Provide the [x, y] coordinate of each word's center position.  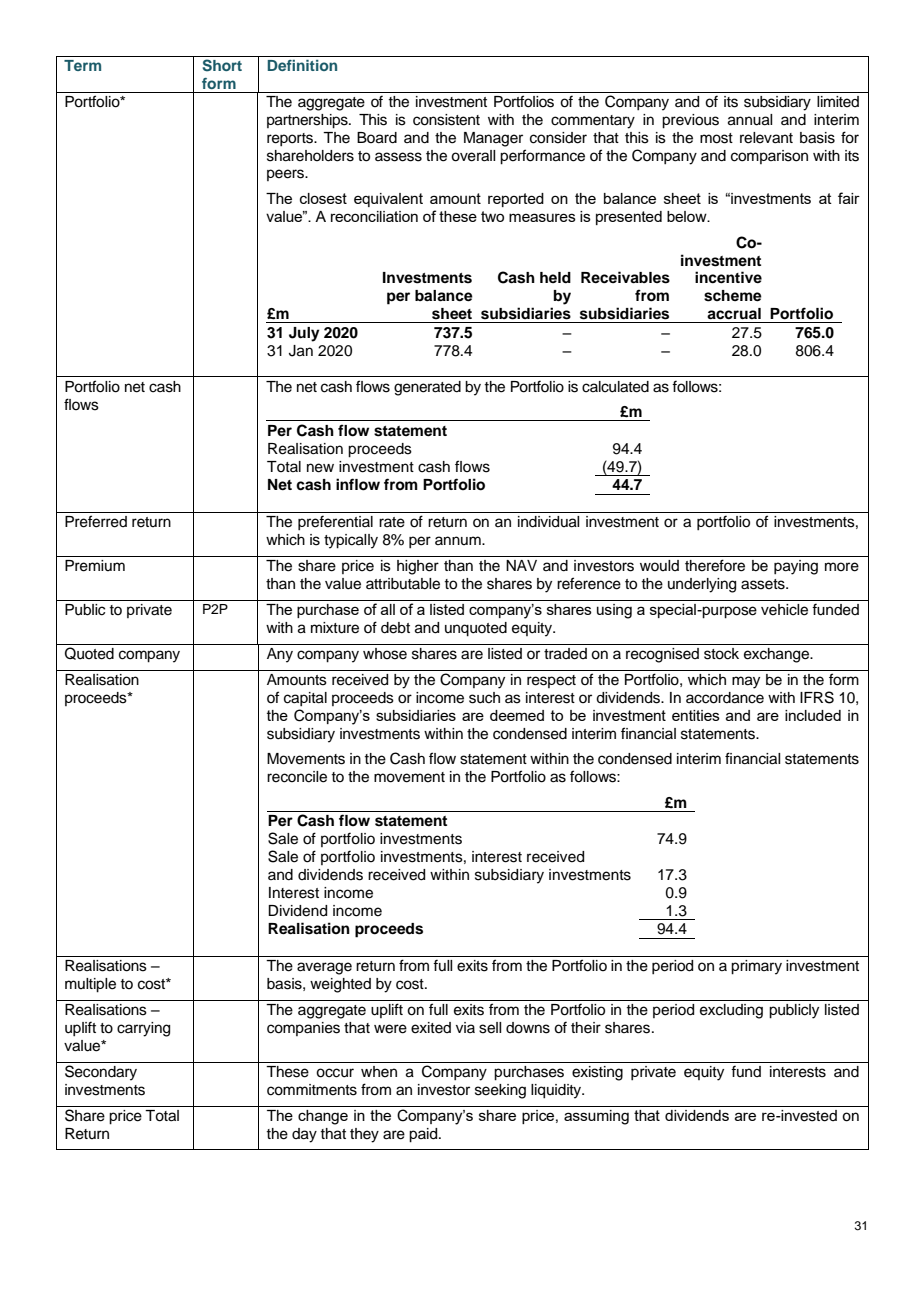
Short [222, 65]
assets [764, 584]
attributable [403, 584]
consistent [446, 120]
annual [750, 120]
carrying [143, 1029]
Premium [95, 566]
